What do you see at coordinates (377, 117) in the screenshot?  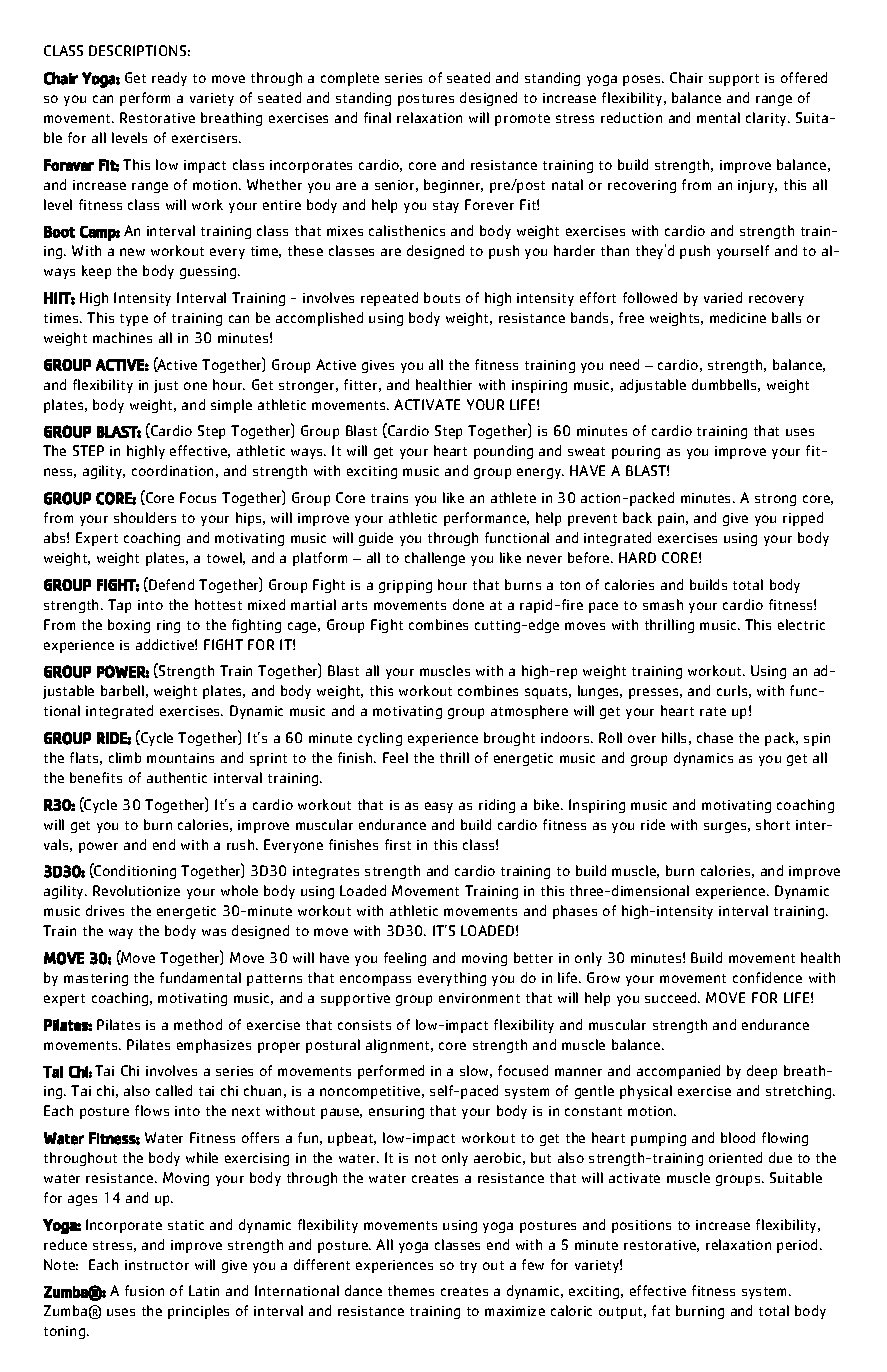 I see `final` at bounding box center [377, 117].
